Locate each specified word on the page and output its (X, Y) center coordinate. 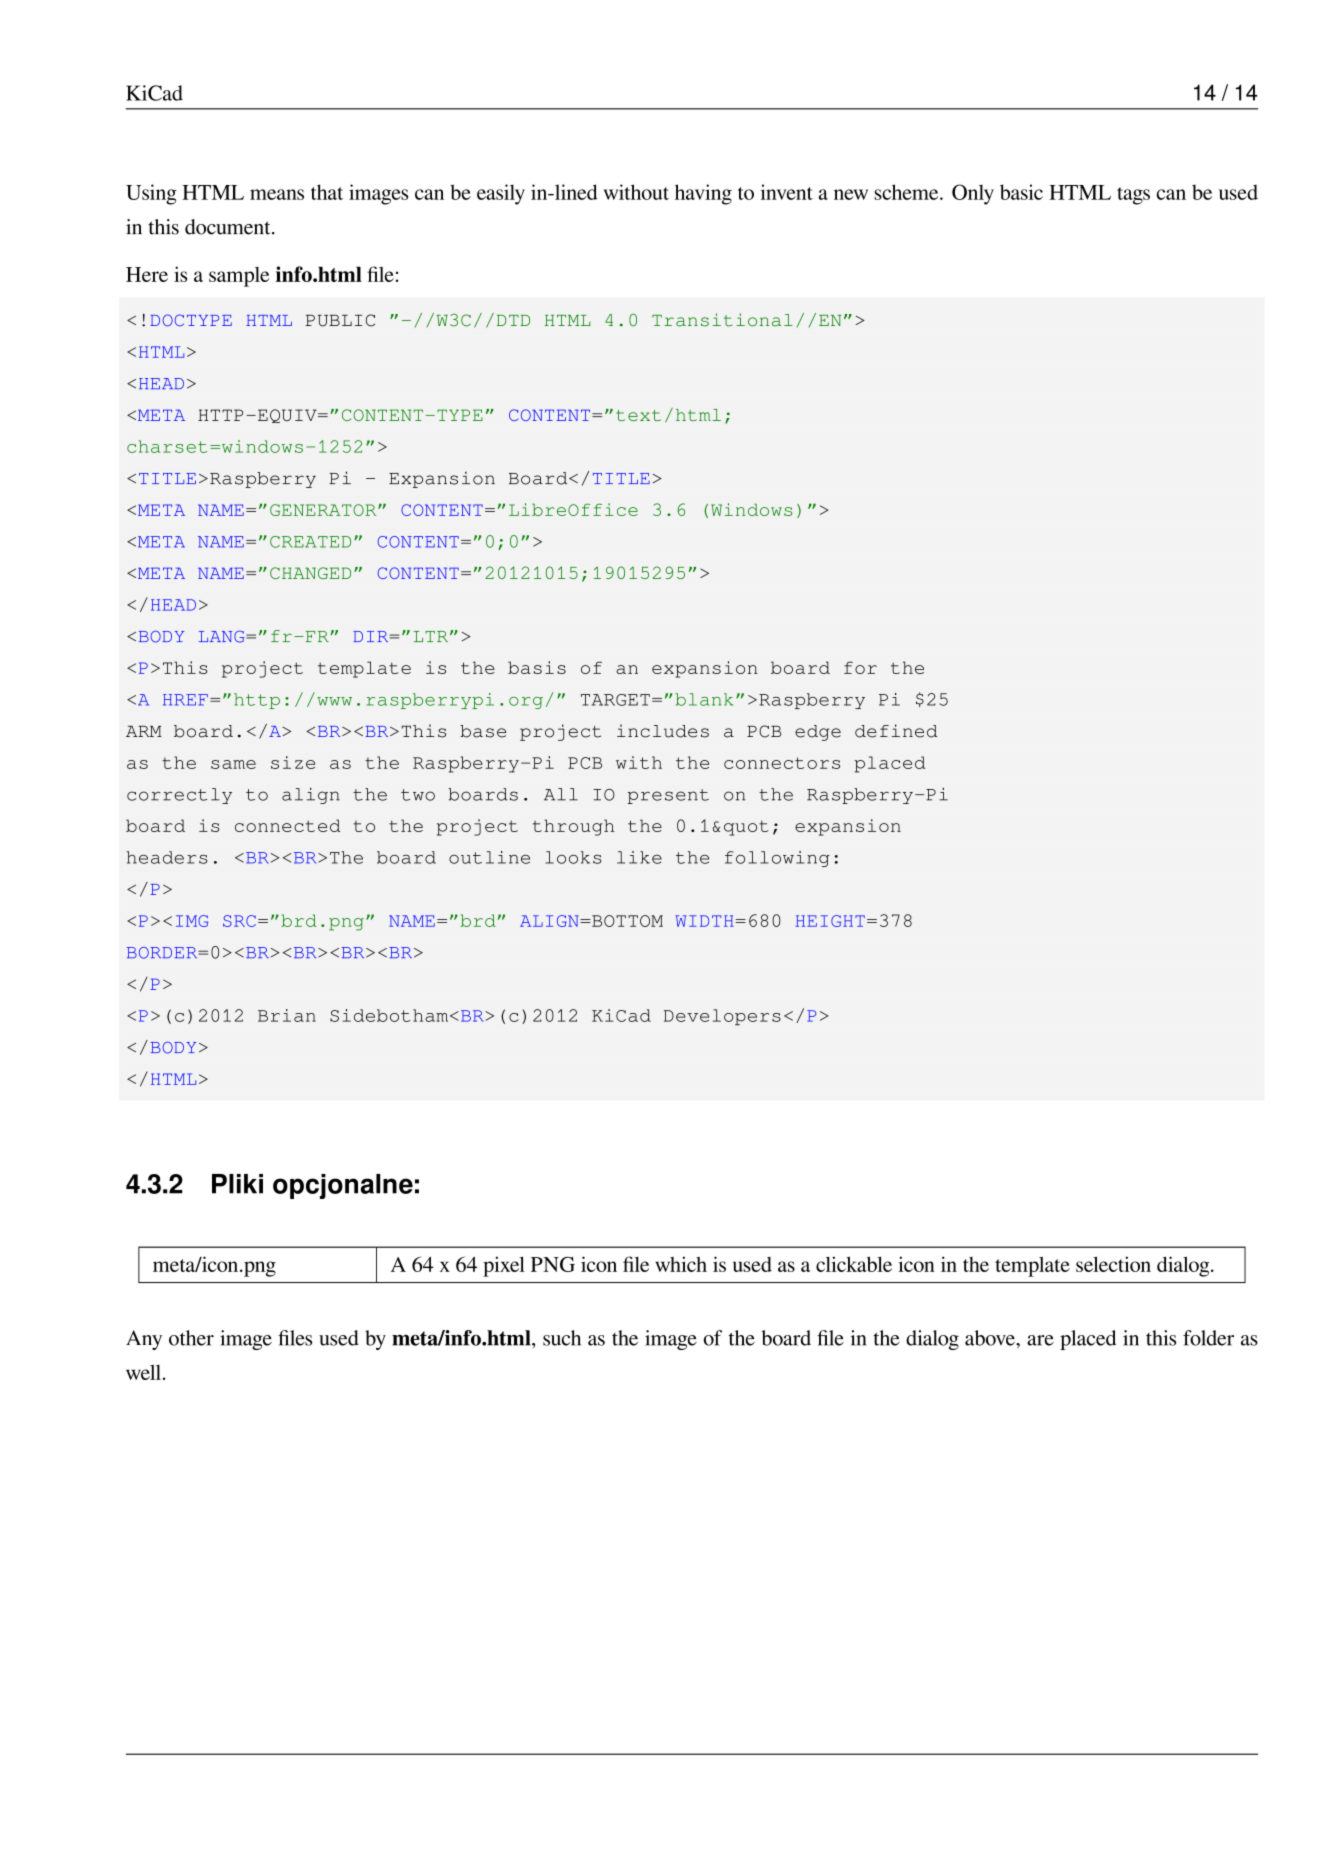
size (293, 762)
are (1040, 1340)
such (562, 1338)
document (229, 227)
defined (896, 731)
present (668, 796)
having (703, 194)
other (191, 1338)
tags (1133, 196)
